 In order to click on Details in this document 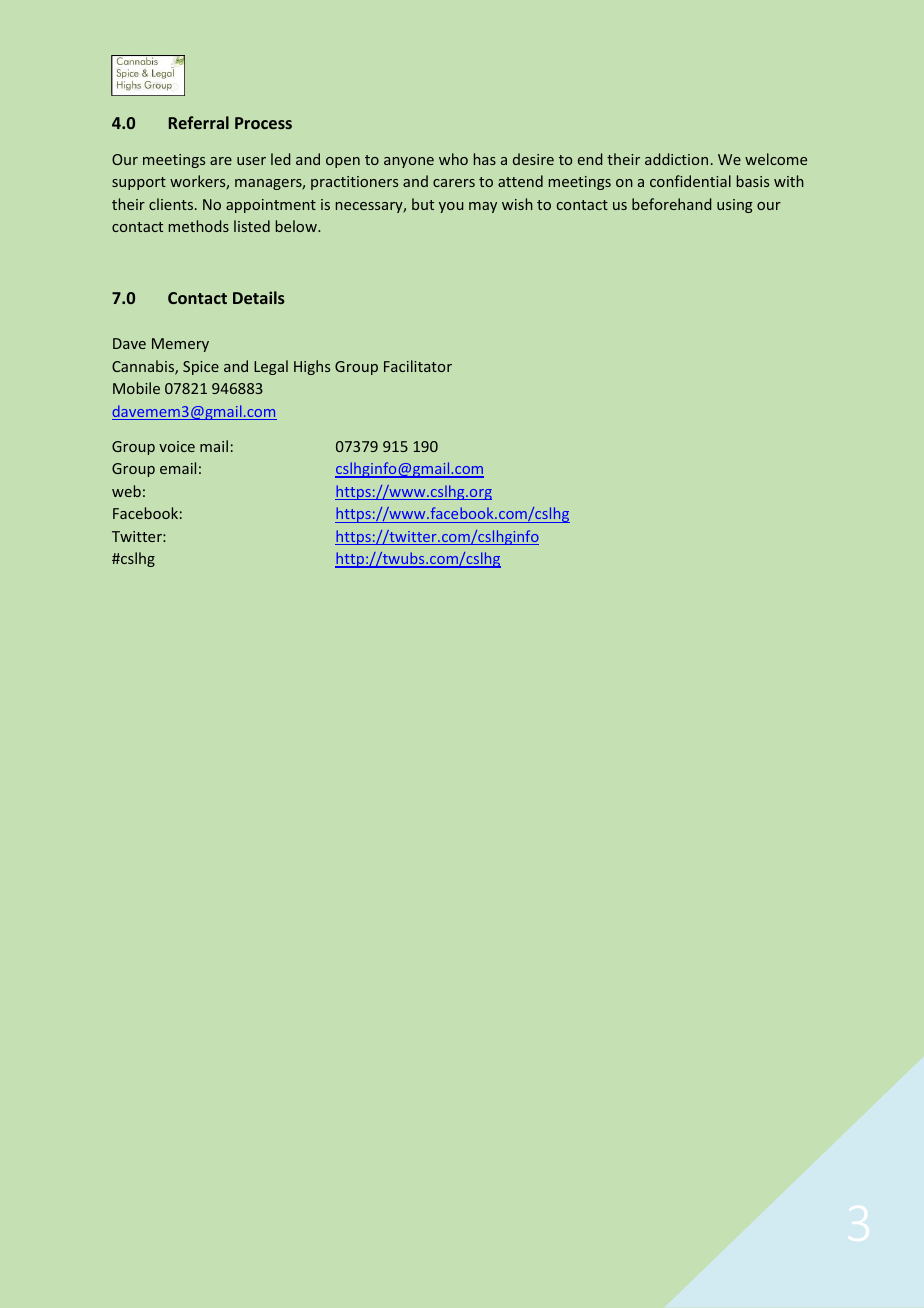, I will do `click(259, 297)`.
